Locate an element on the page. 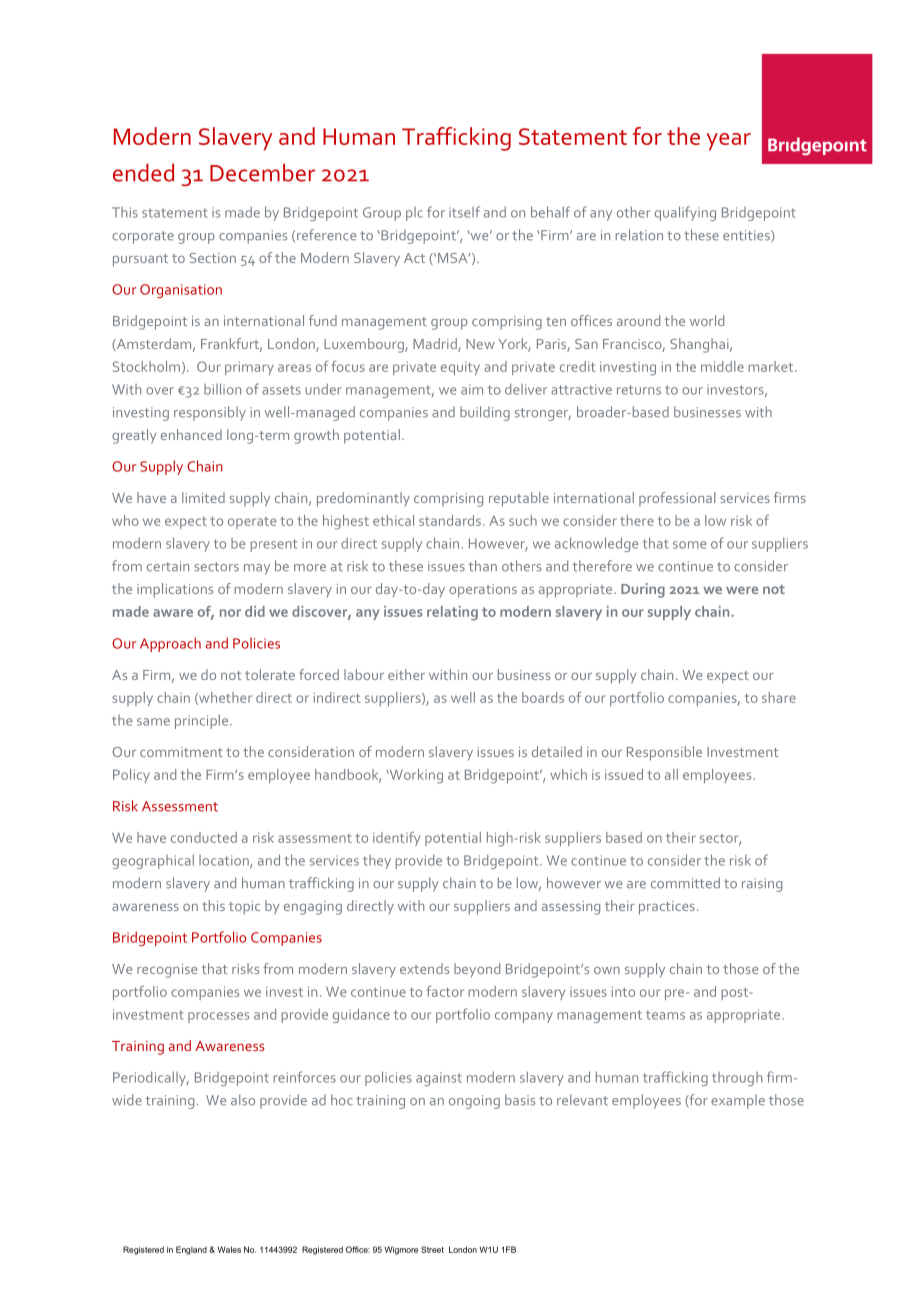  itself is located at coordinates (464, 212).
